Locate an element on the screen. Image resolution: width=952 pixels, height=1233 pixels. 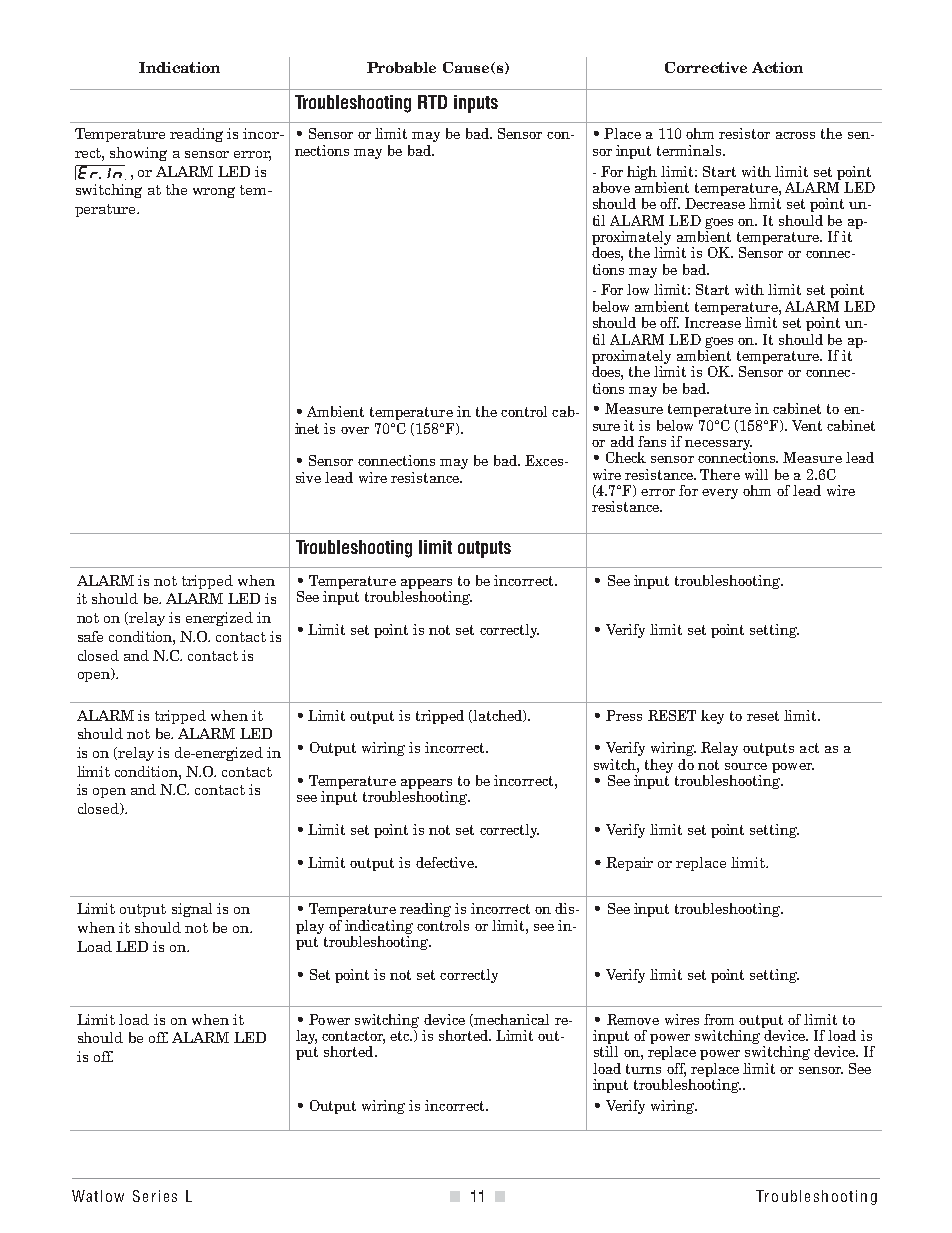
safe is located at coordinates (90, 636).
